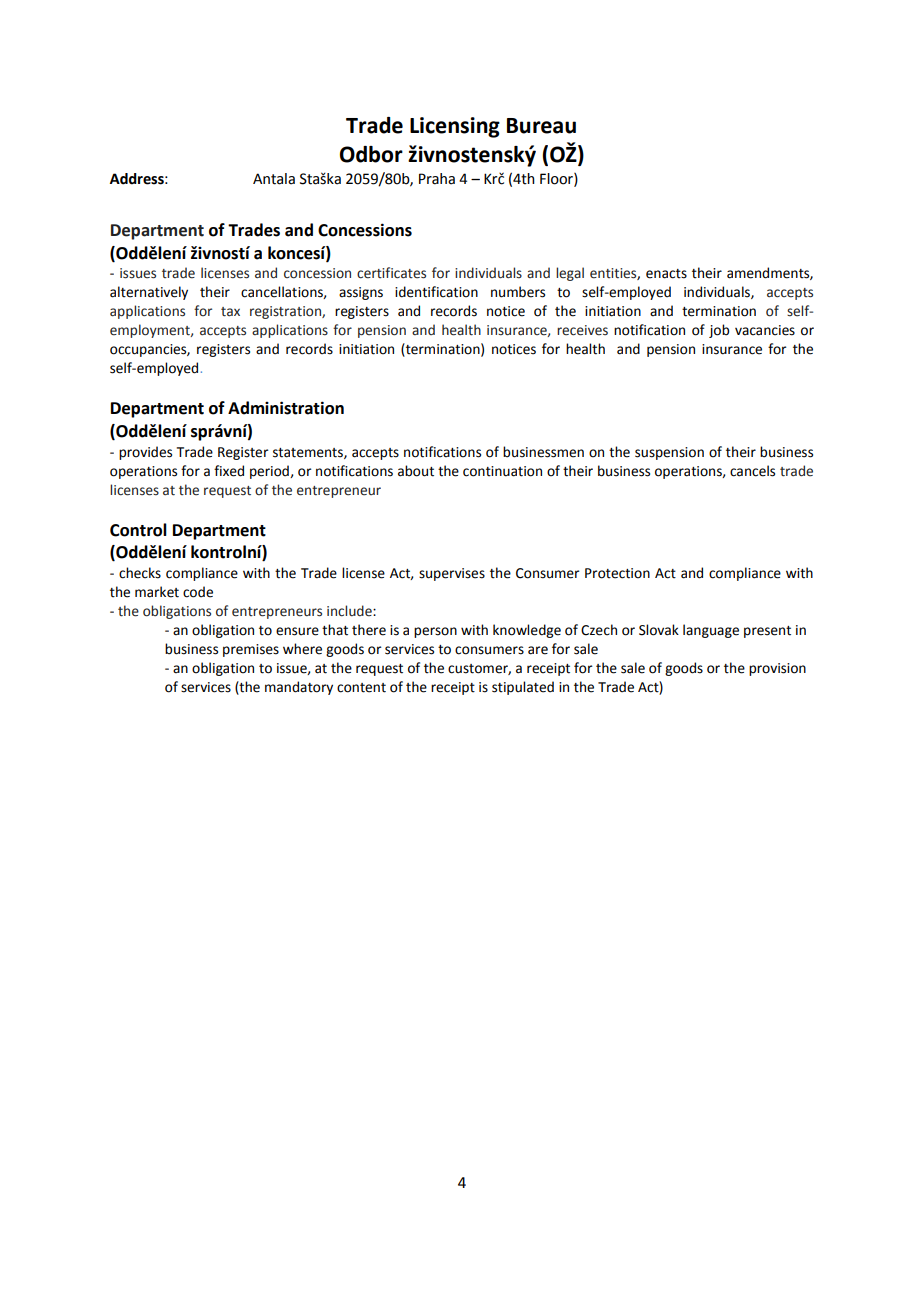 The width and height of the page is (924, 1308). What do you see at coordinates (416, 471) in the page?
I see `about` at bounding box center [416, 471].
